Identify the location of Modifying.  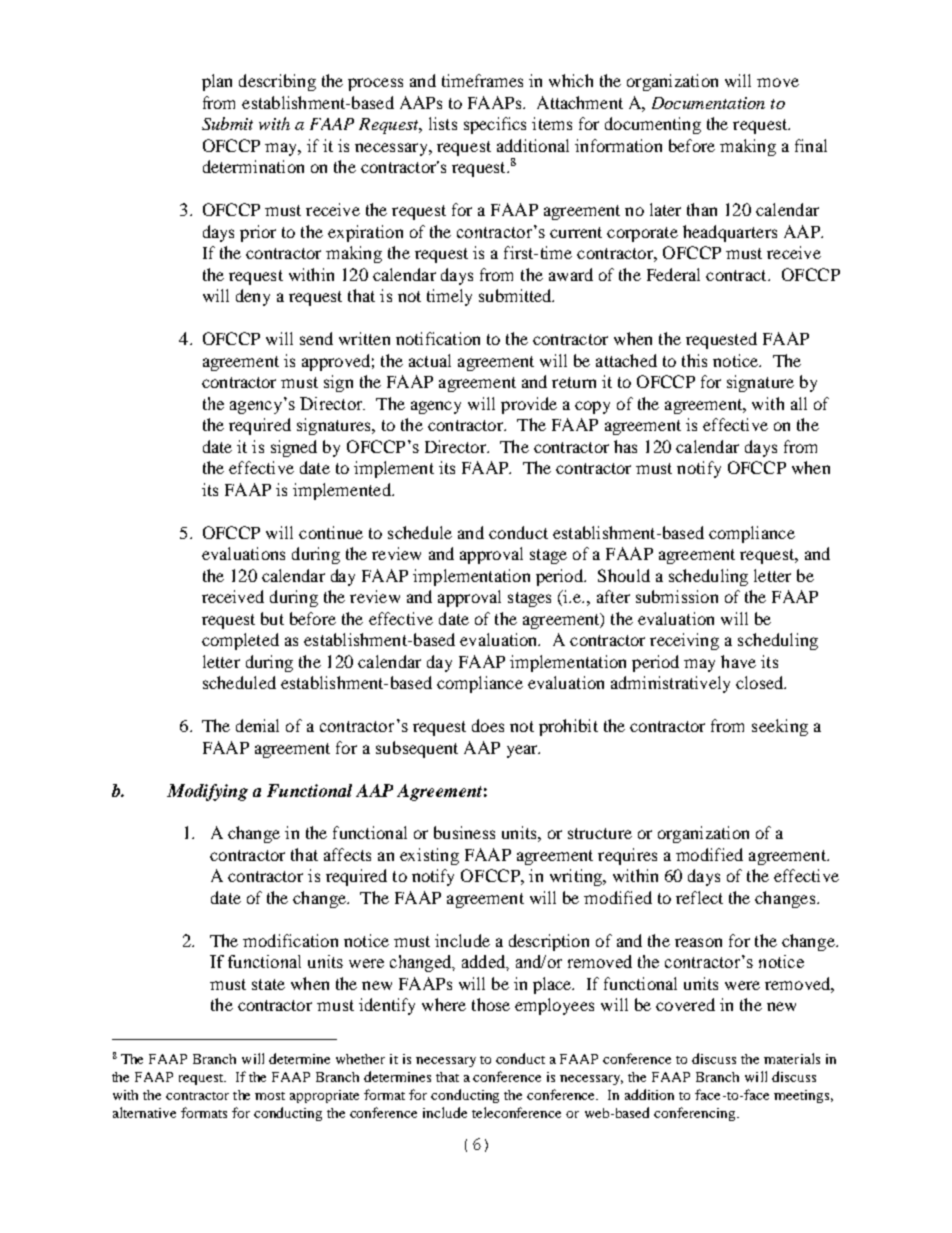
(207, 792).
